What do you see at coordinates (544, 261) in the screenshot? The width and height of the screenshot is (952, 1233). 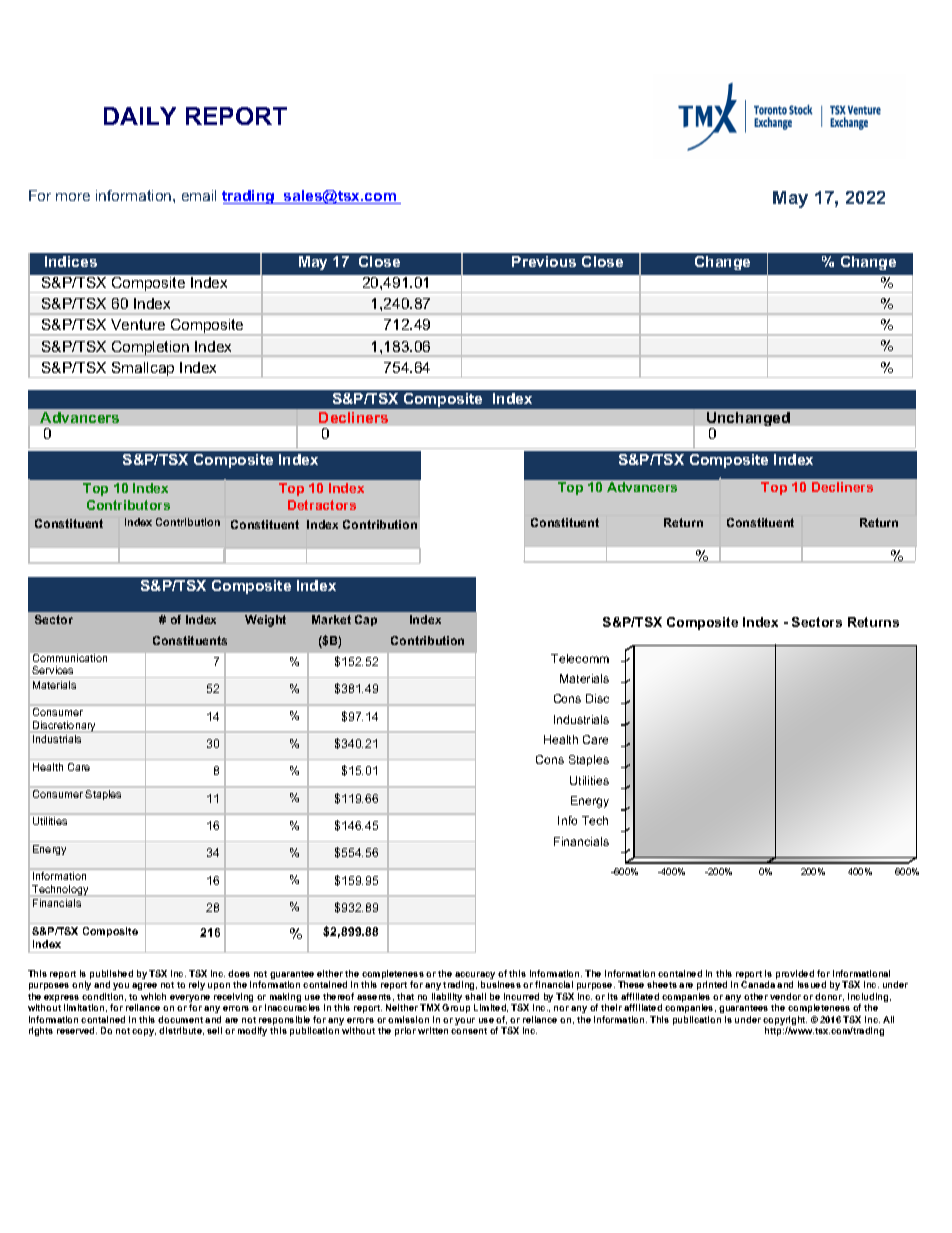 I see `Previous` at bounding box center [544, 261].
